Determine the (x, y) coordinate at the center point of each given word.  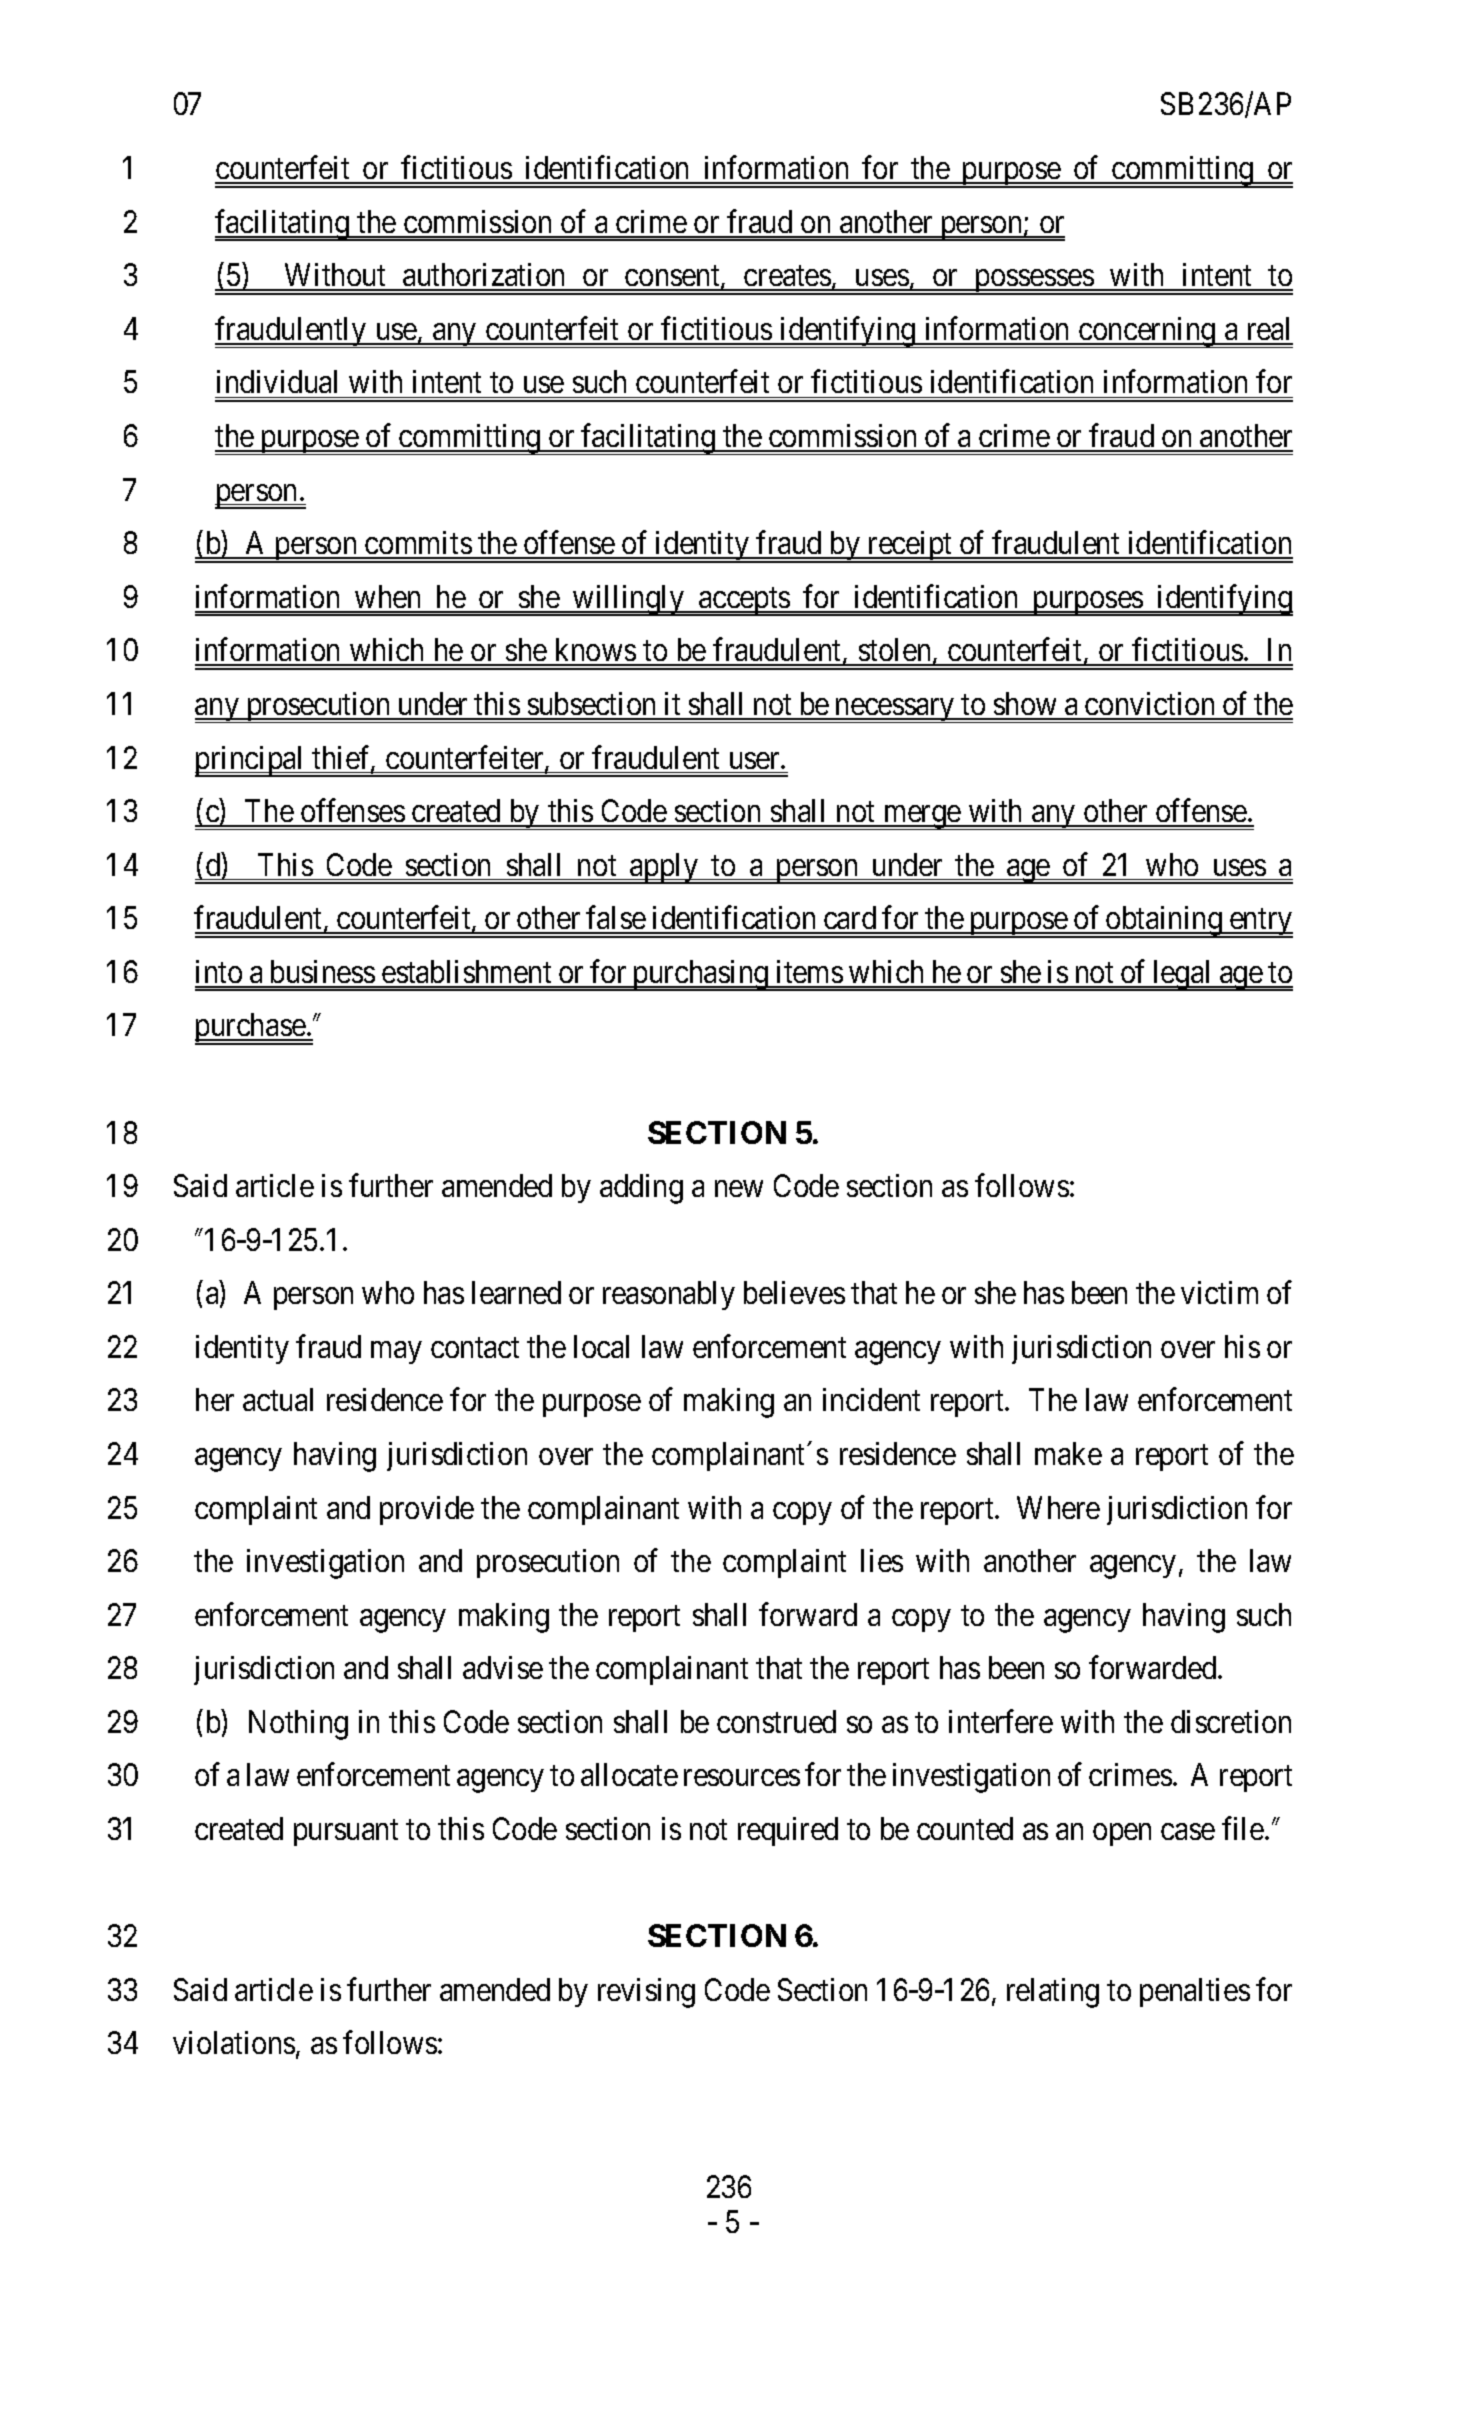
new (739, 1189)
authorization (484, 276)
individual (277, 381)
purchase (251, 1029)
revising (646, 1993)
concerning (1147, 332)
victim (1219, 1292)
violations (234, 2042)
